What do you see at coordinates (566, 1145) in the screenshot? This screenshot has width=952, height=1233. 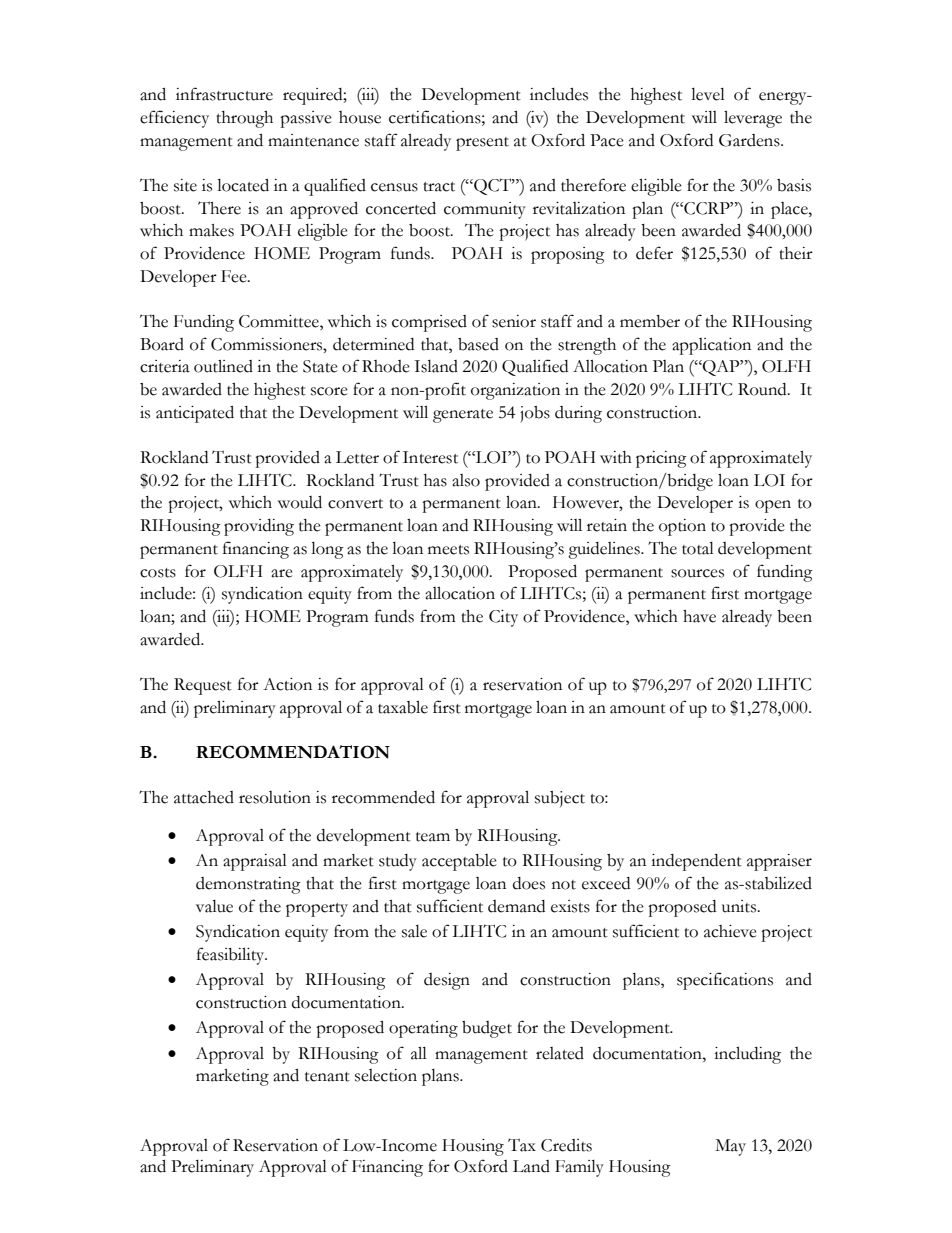 I see `Credits` at bounding box center [566, 1145].
